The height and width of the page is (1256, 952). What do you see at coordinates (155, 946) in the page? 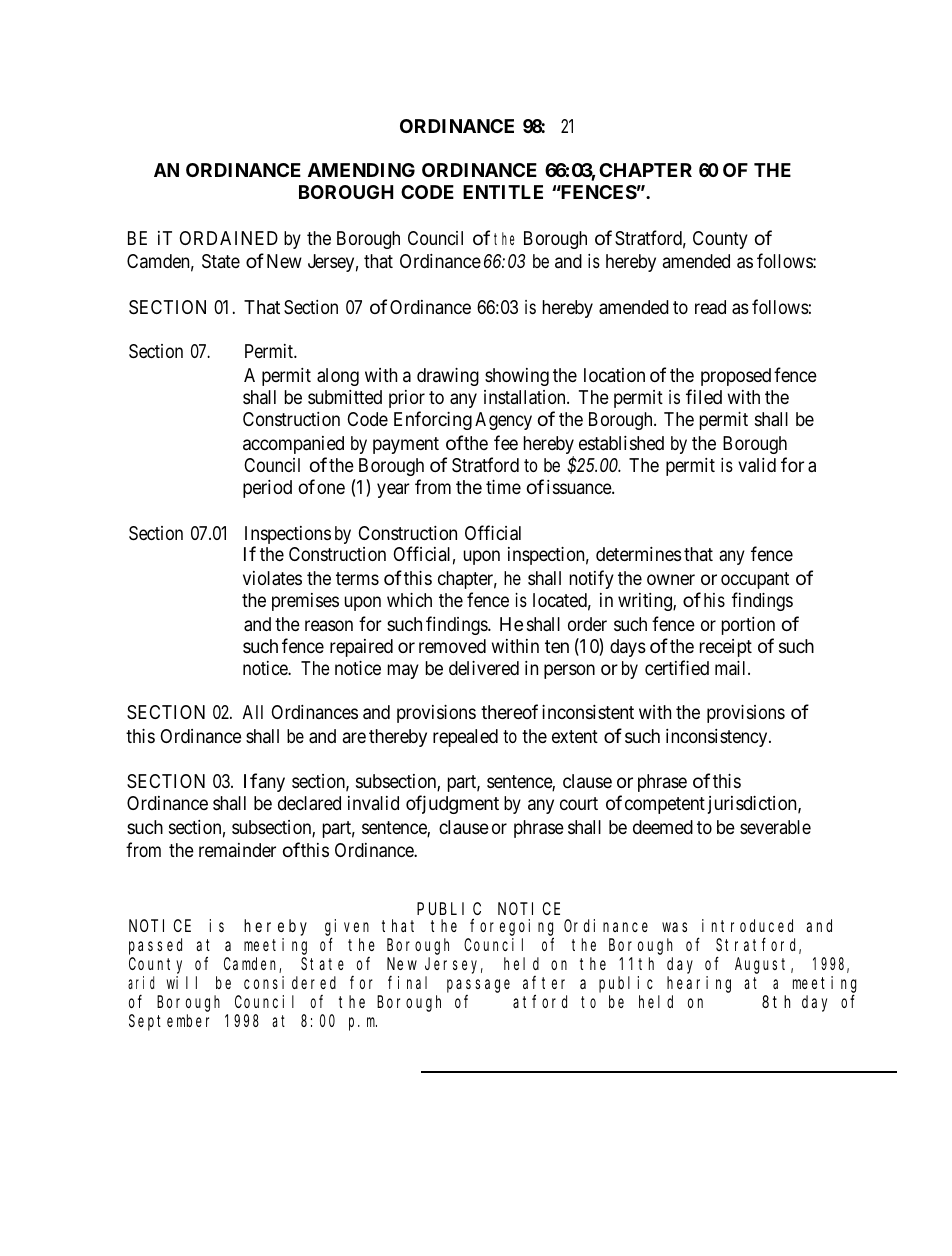
I see `passed` at bounding box center [155, 946].
